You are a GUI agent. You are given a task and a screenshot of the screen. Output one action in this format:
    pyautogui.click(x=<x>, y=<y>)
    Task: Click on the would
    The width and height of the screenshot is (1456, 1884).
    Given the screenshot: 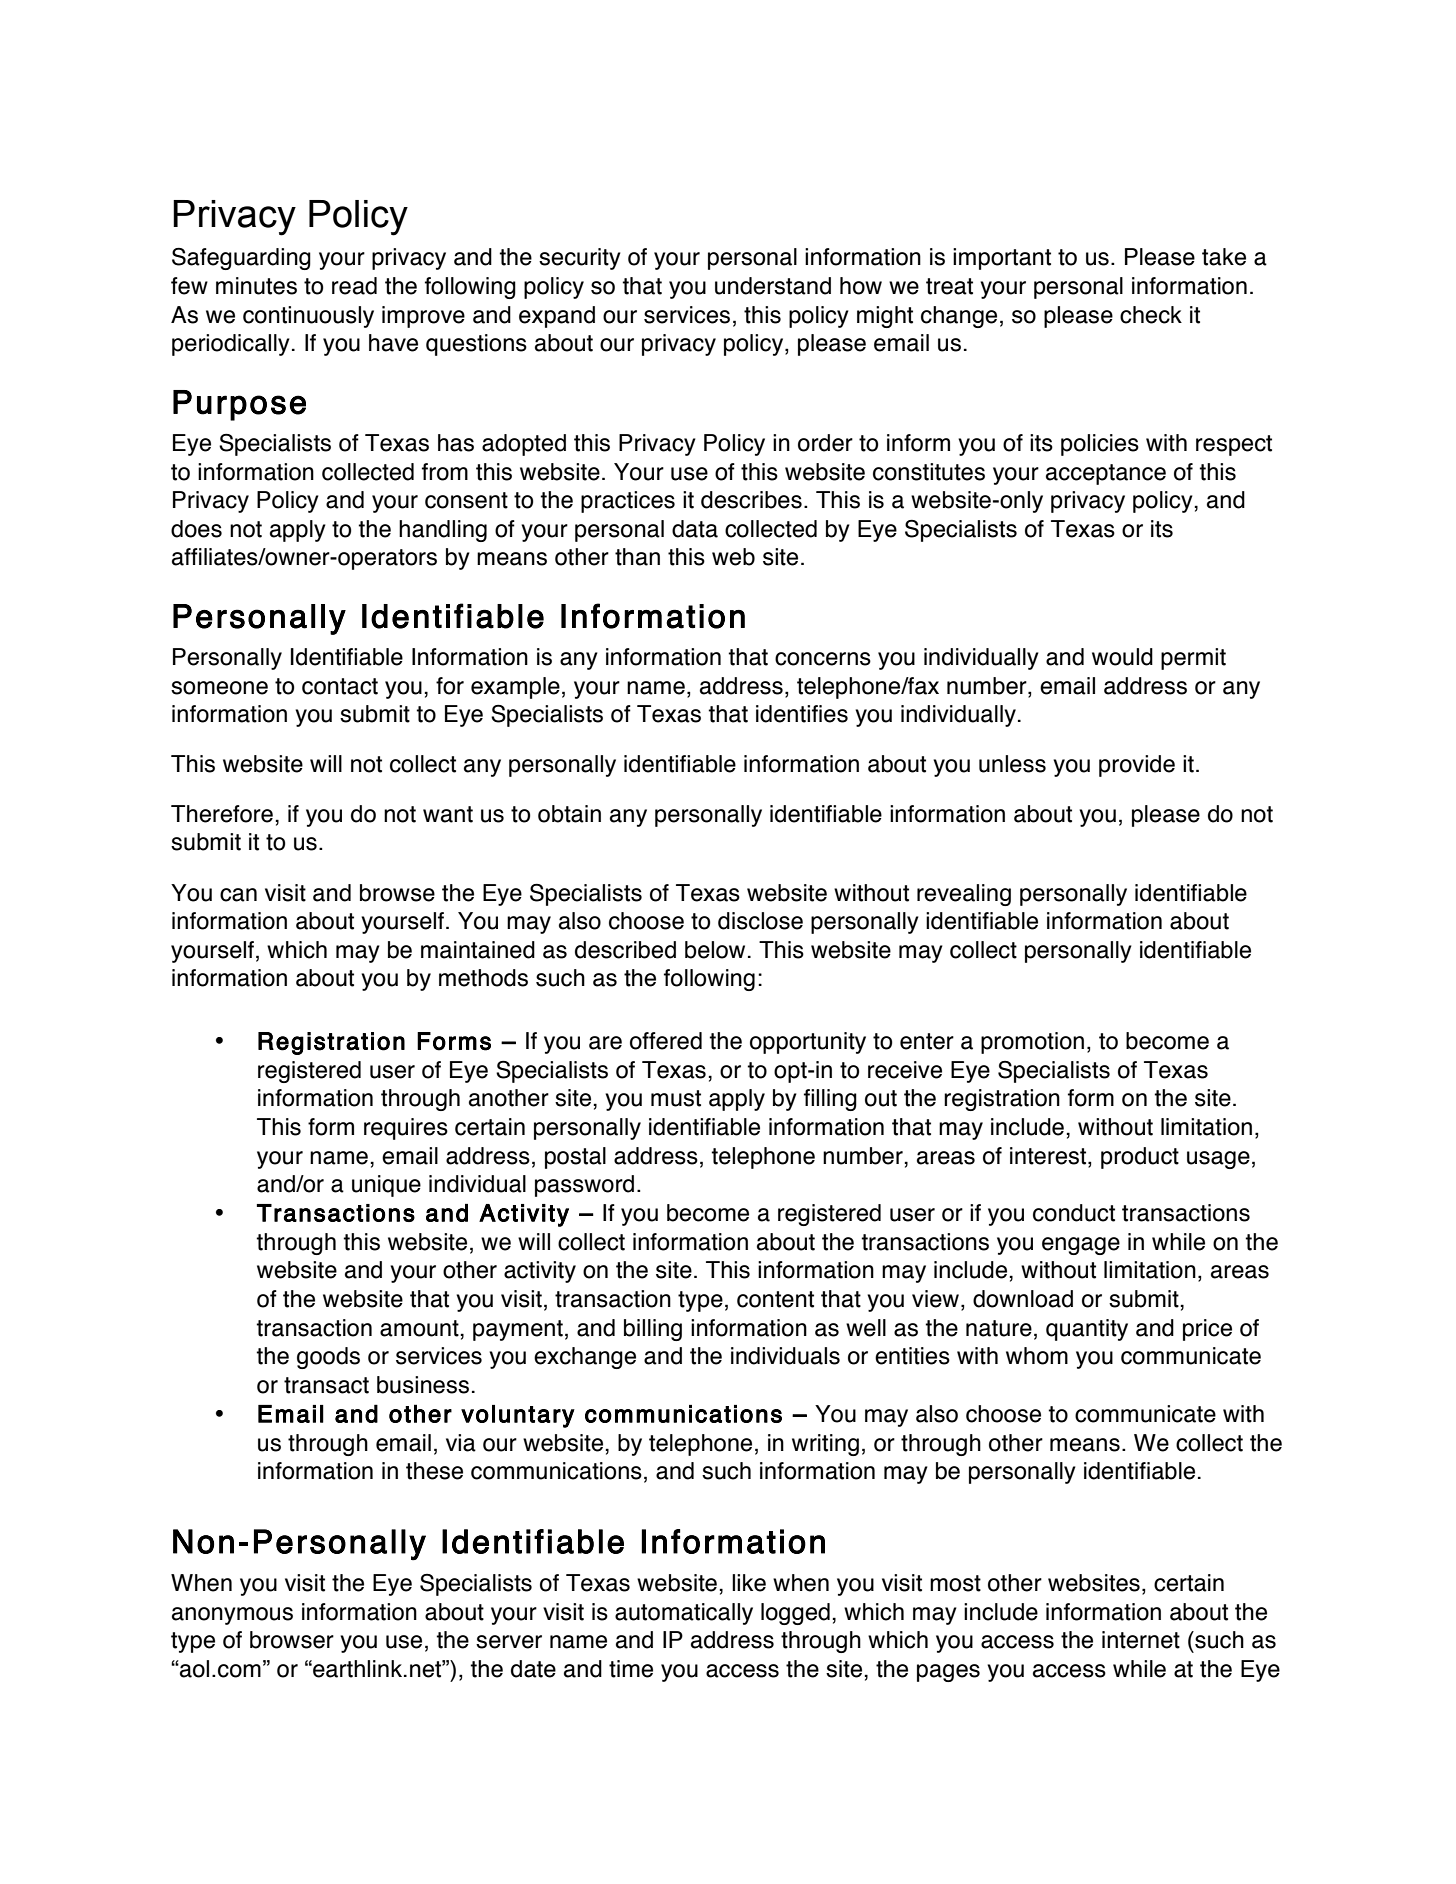 What is the action you would take?
    pyautogui.click(x=1122, y=657)
